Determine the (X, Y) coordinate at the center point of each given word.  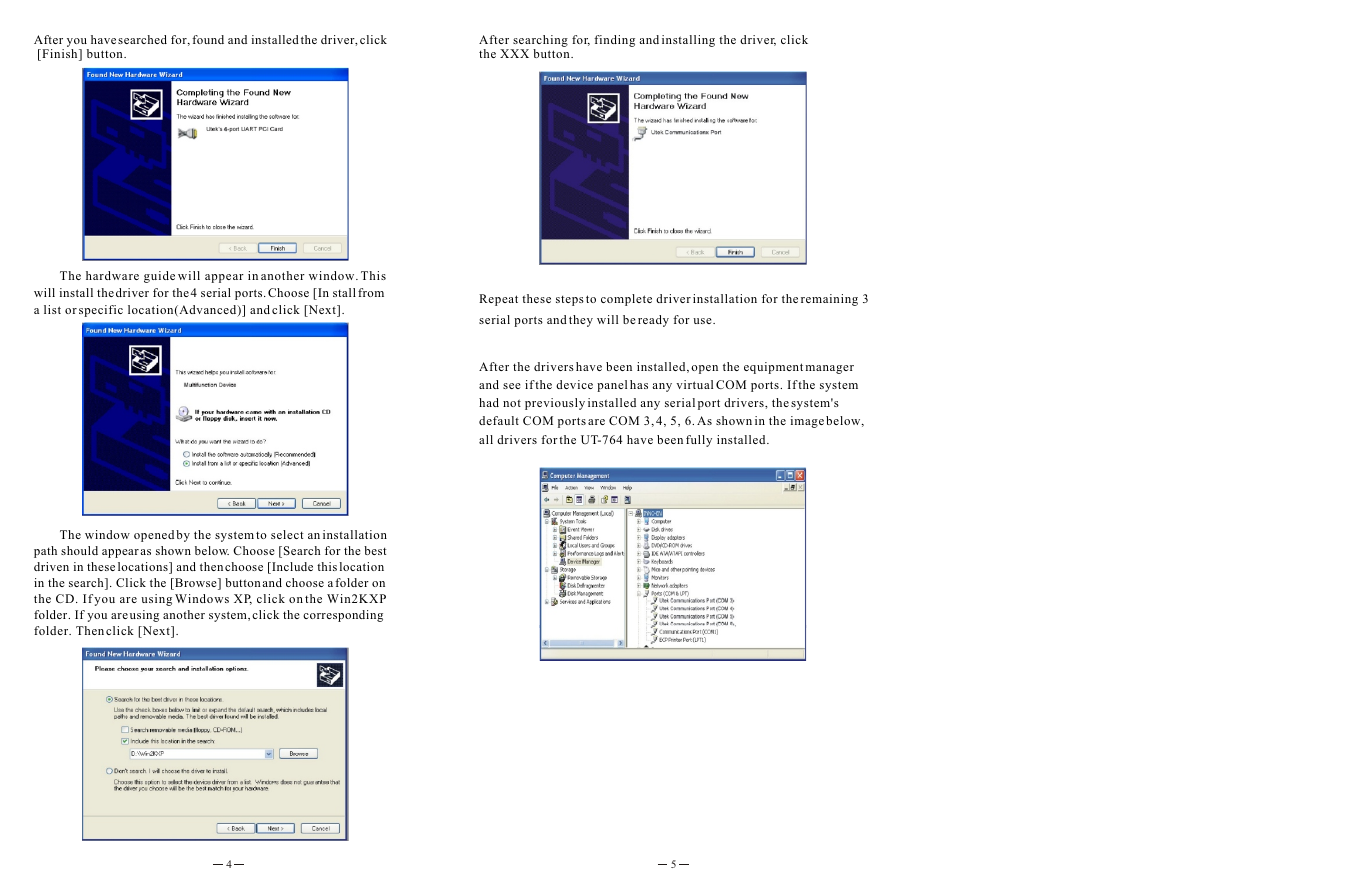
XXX (514, 53)
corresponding (343, 616)
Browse (196, 584)
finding (614, 41)
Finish (60, 55)
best (375, 550)
